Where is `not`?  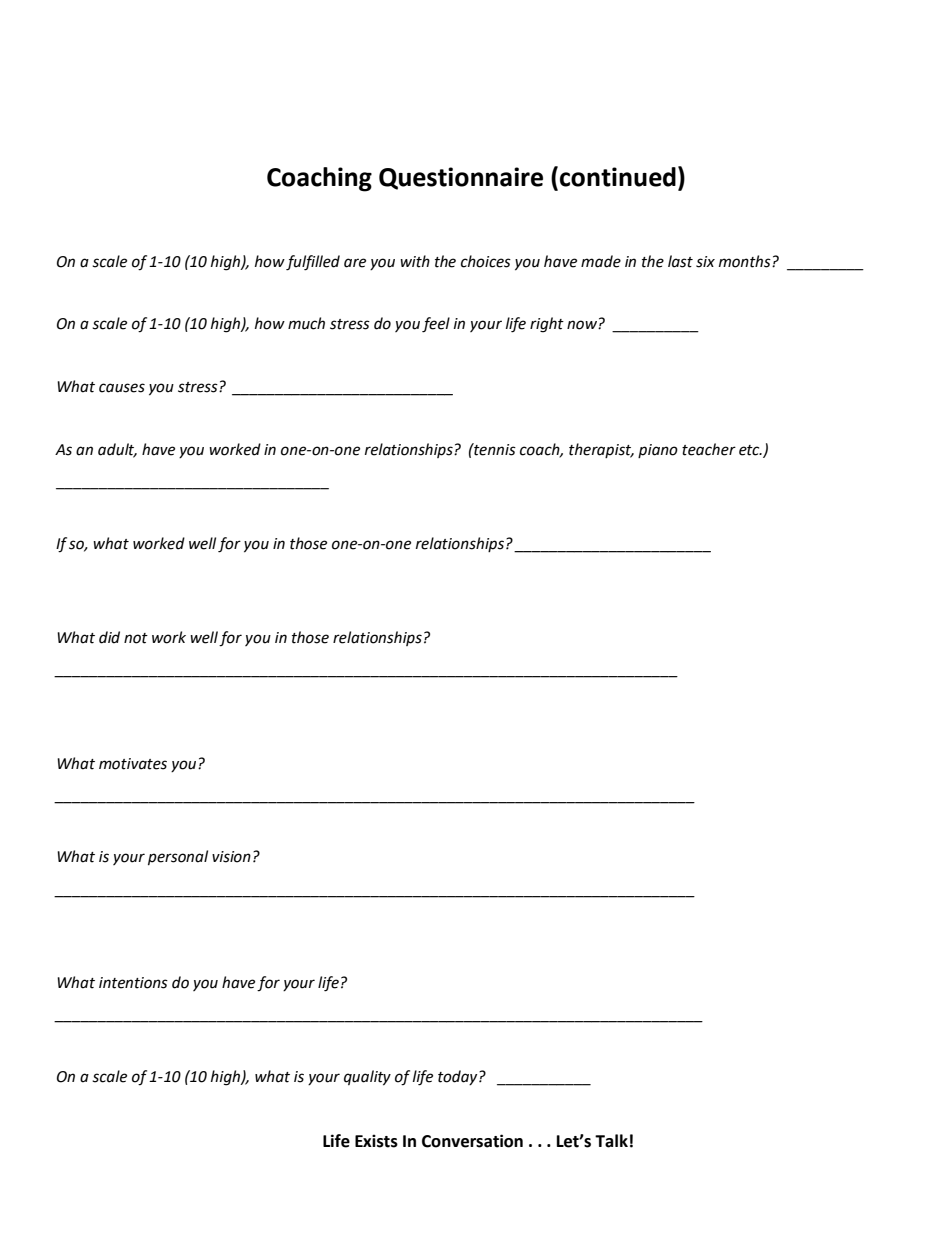 not is located at coordinates (136, 638).
